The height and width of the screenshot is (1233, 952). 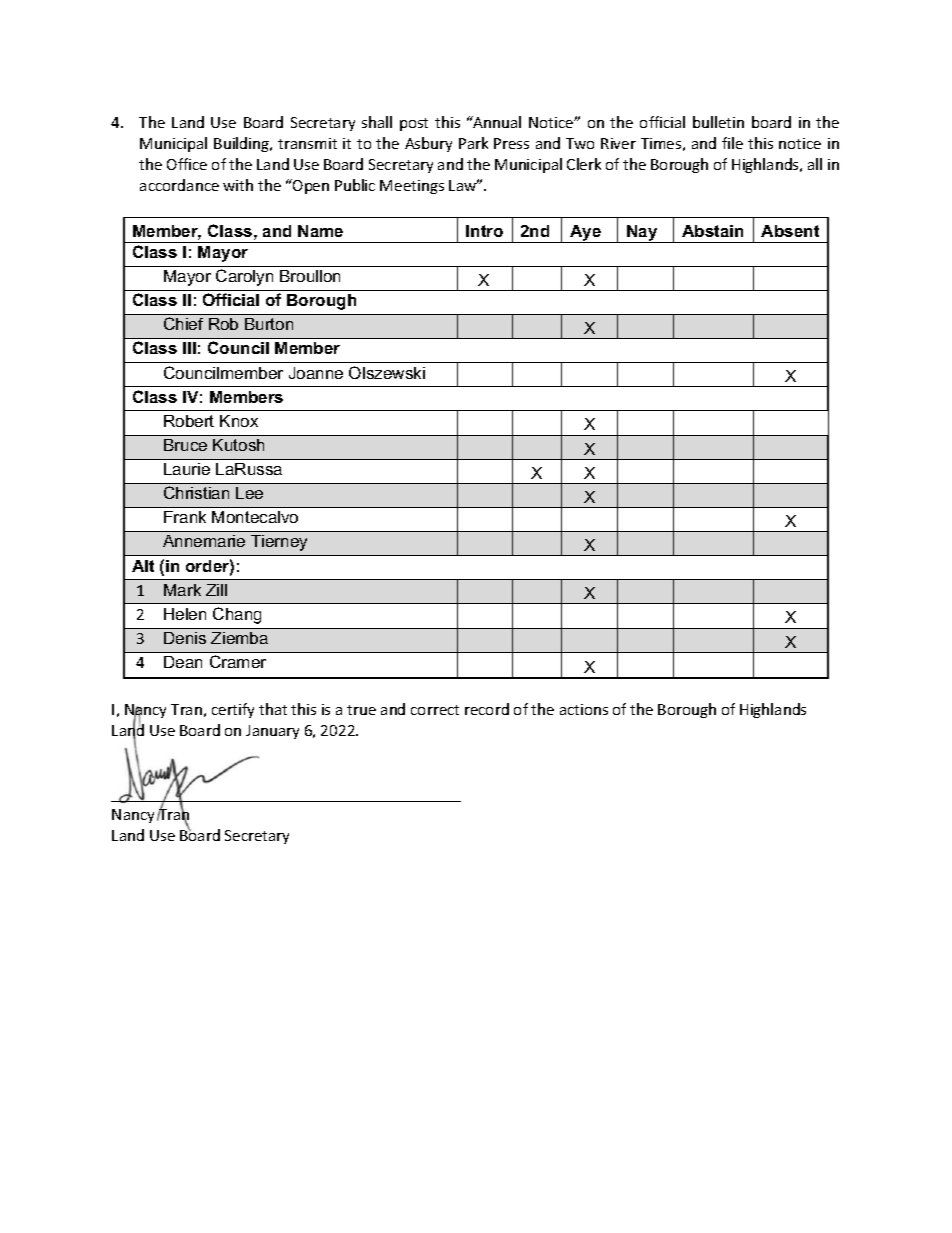 I want to click on Lee, so click(x=249, y=493).
